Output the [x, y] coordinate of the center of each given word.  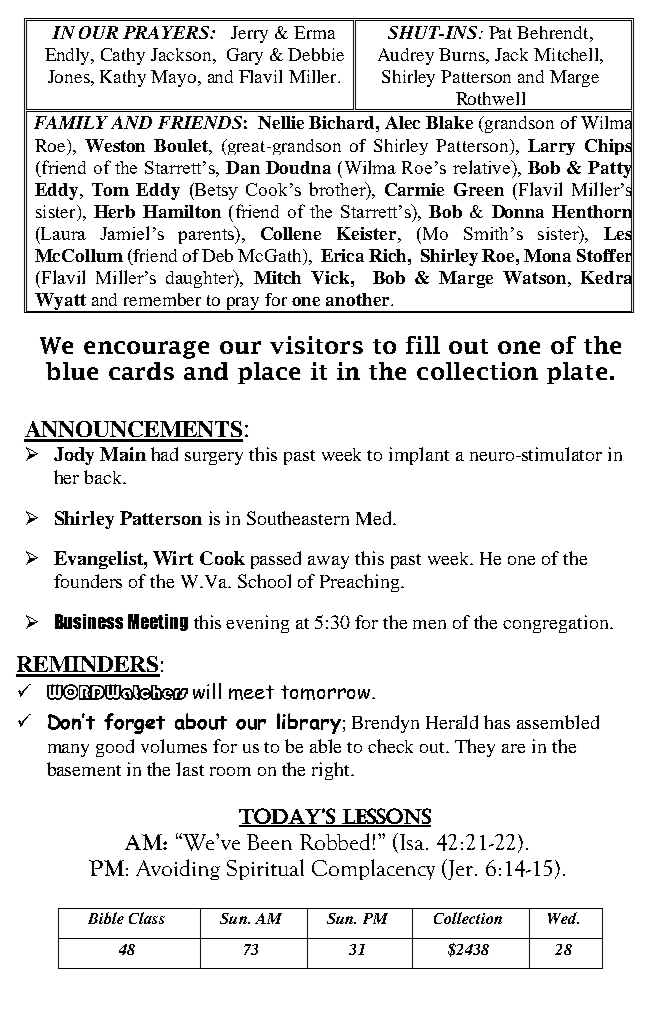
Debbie [316, 54]
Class [147, 918]
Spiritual [265, 869]
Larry [551, 147]
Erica [342, 255]
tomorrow [327, 692]
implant [419, 456]
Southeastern [298, 518]
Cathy [123, 56]
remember [162, 299]
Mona [547, 255]
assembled [558, 722]
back [104, 477]
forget [134, 723]
